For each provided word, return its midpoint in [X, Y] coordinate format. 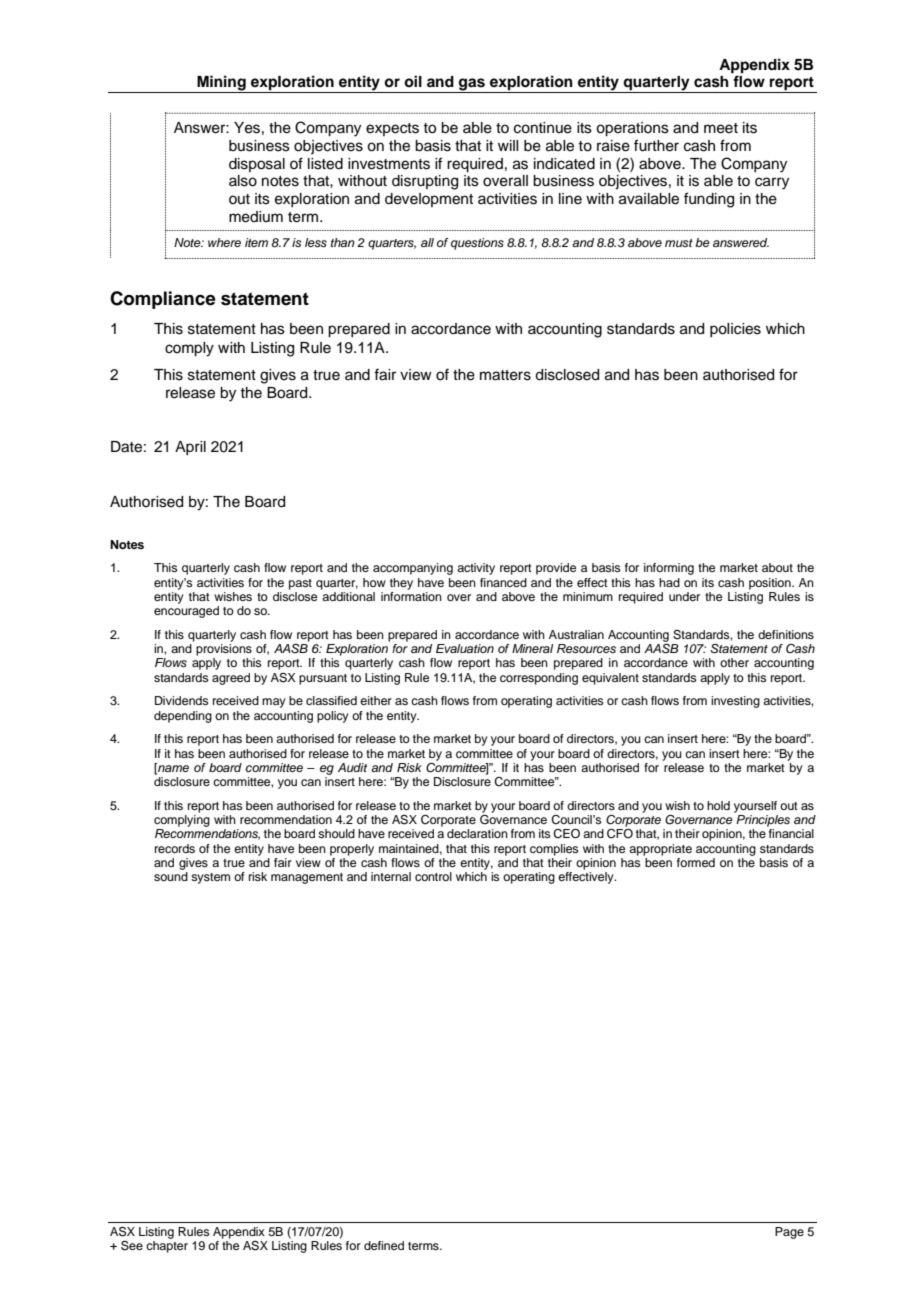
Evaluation [465, 648]
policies [735, 330]
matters [505, 375]
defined [384, 1245]
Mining [221, 84]
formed [696, 862]
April [190, 448]
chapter [167, 1247]
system [210, 878]
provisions [224, 650]
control [433, 876]
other [734, 662]
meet [721, 128]
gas [472, 85]
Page [789, 1233]
